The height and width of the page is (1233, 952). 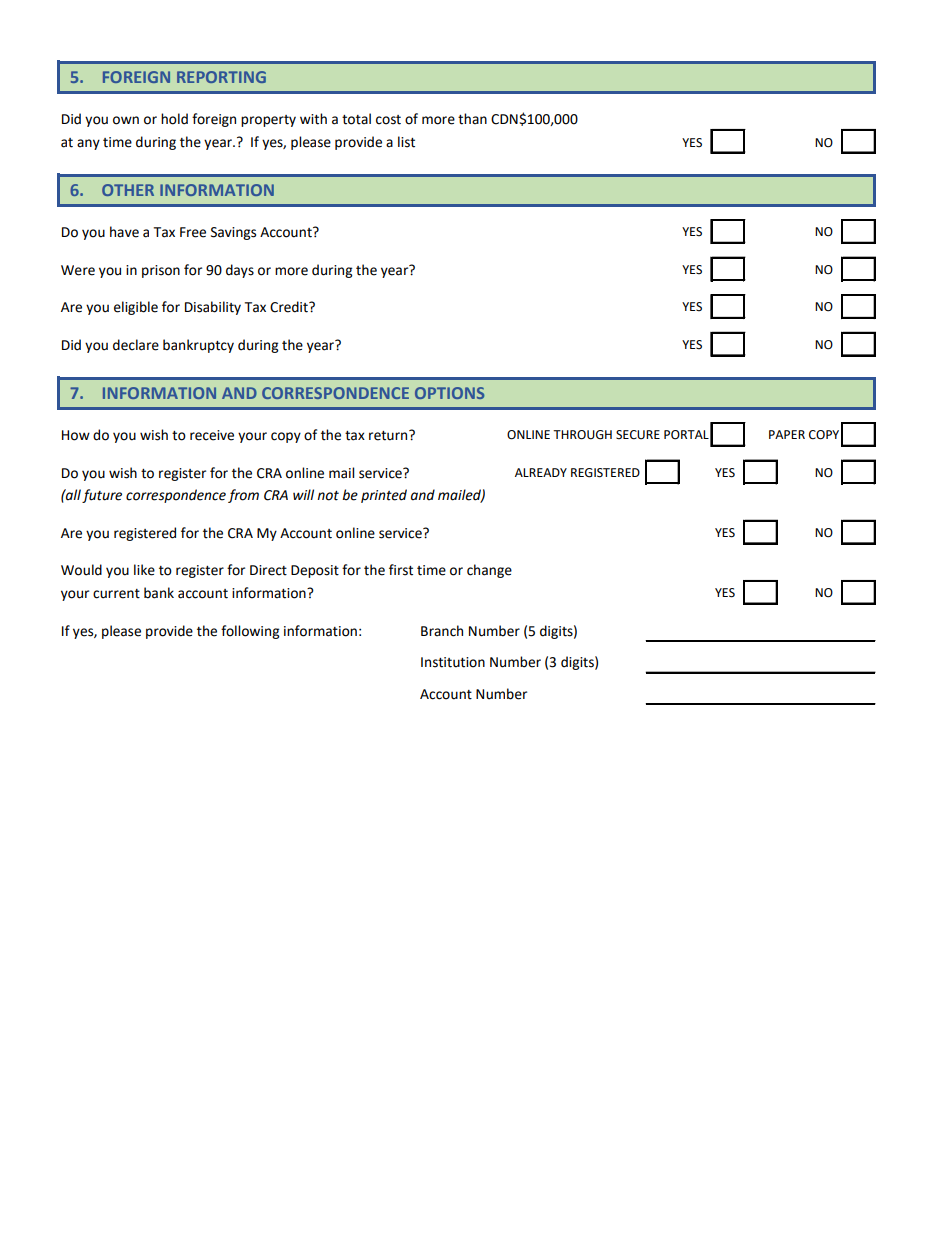 I want to click on list, so click(x=406, y=142).
